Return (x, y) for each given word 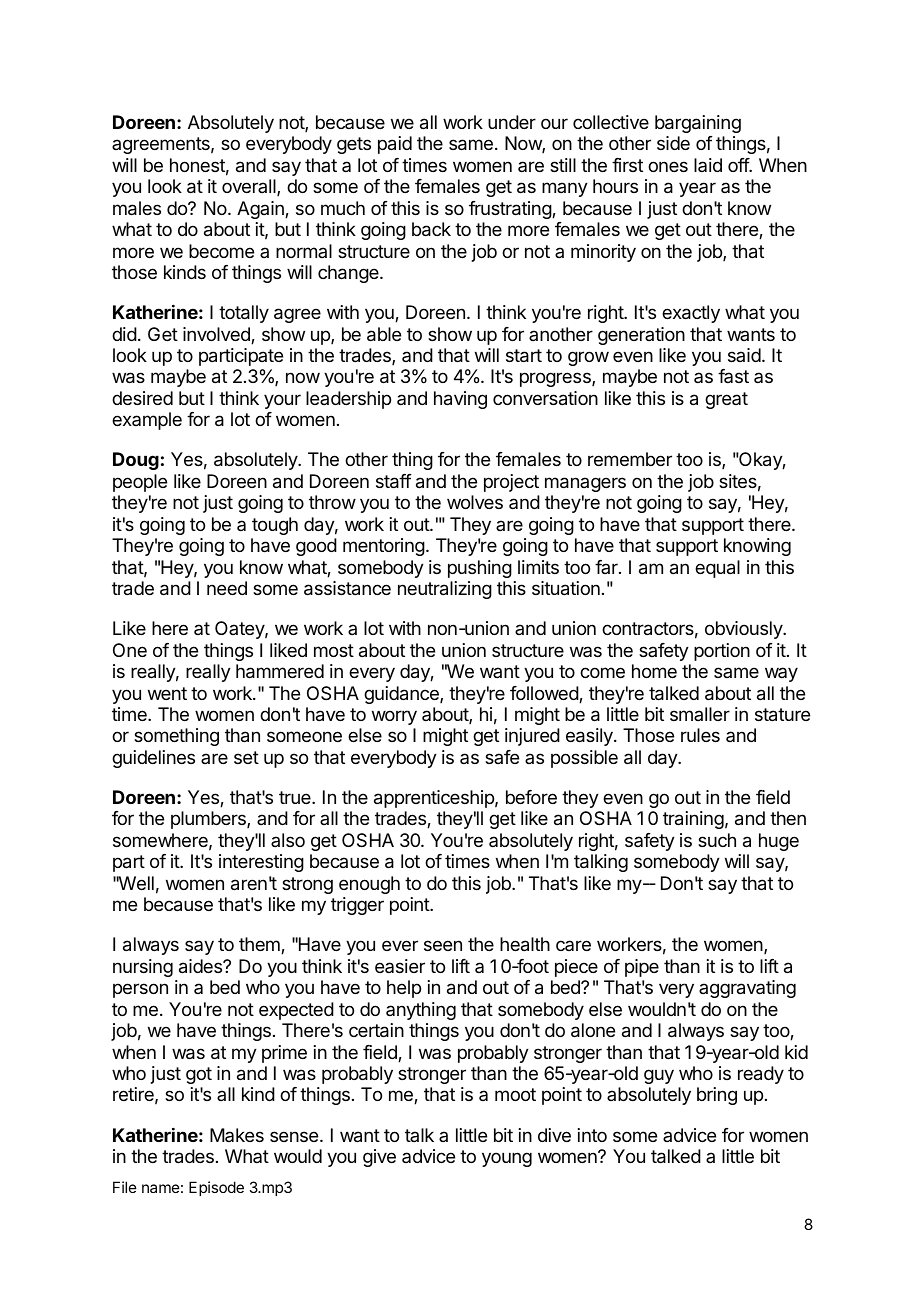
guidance (402, 695)
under (512, 122)
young (507, 1159)
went (167, 693)
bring (717, 1096)
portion (722, 652)
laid (708, 165)
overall (250, 187)
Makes (237, 1135)
